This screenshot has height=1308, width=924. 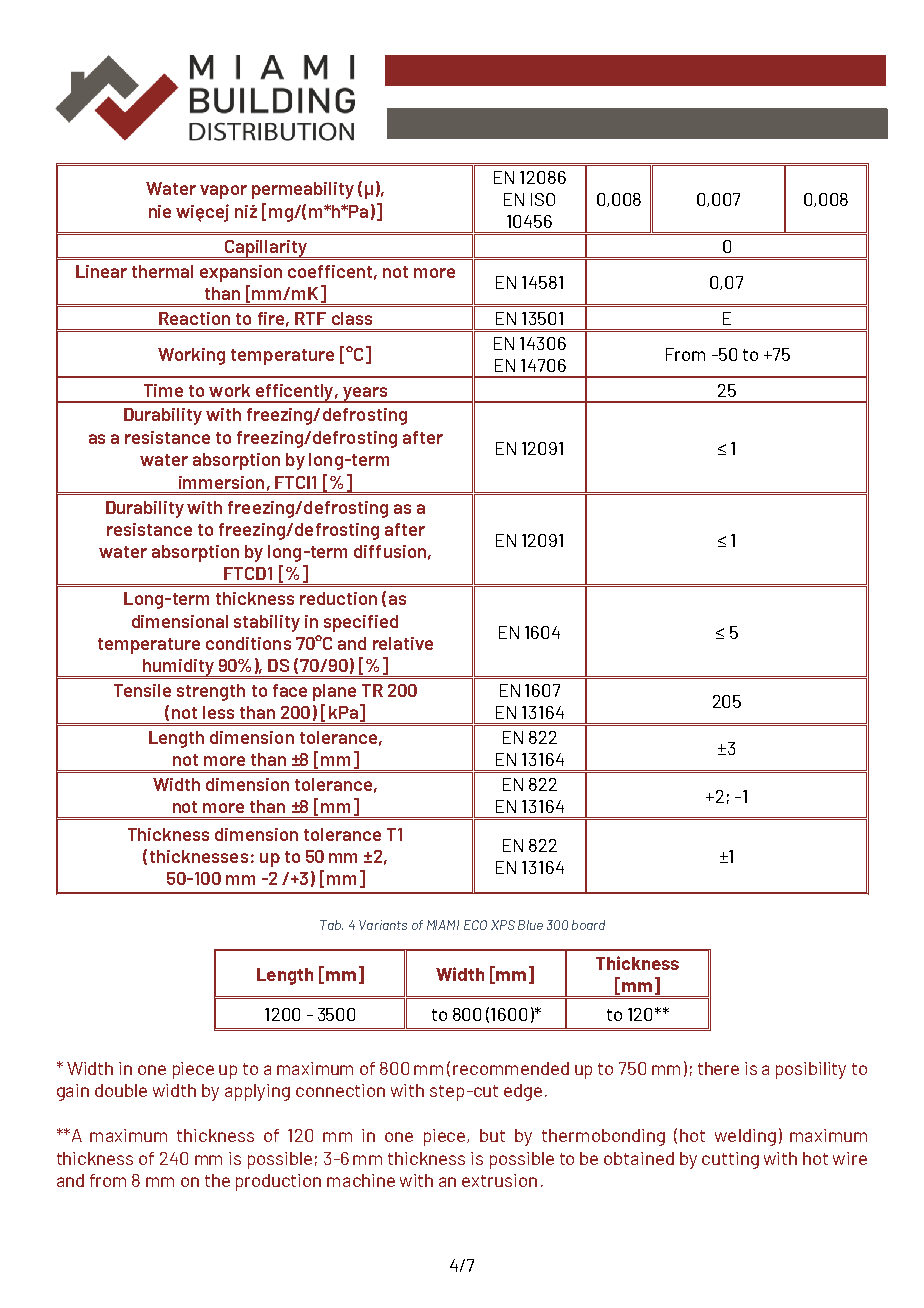 What do you see at coordinates (352, 318) in the screenshot?
I see `class` at bounding box center [352, 318].
